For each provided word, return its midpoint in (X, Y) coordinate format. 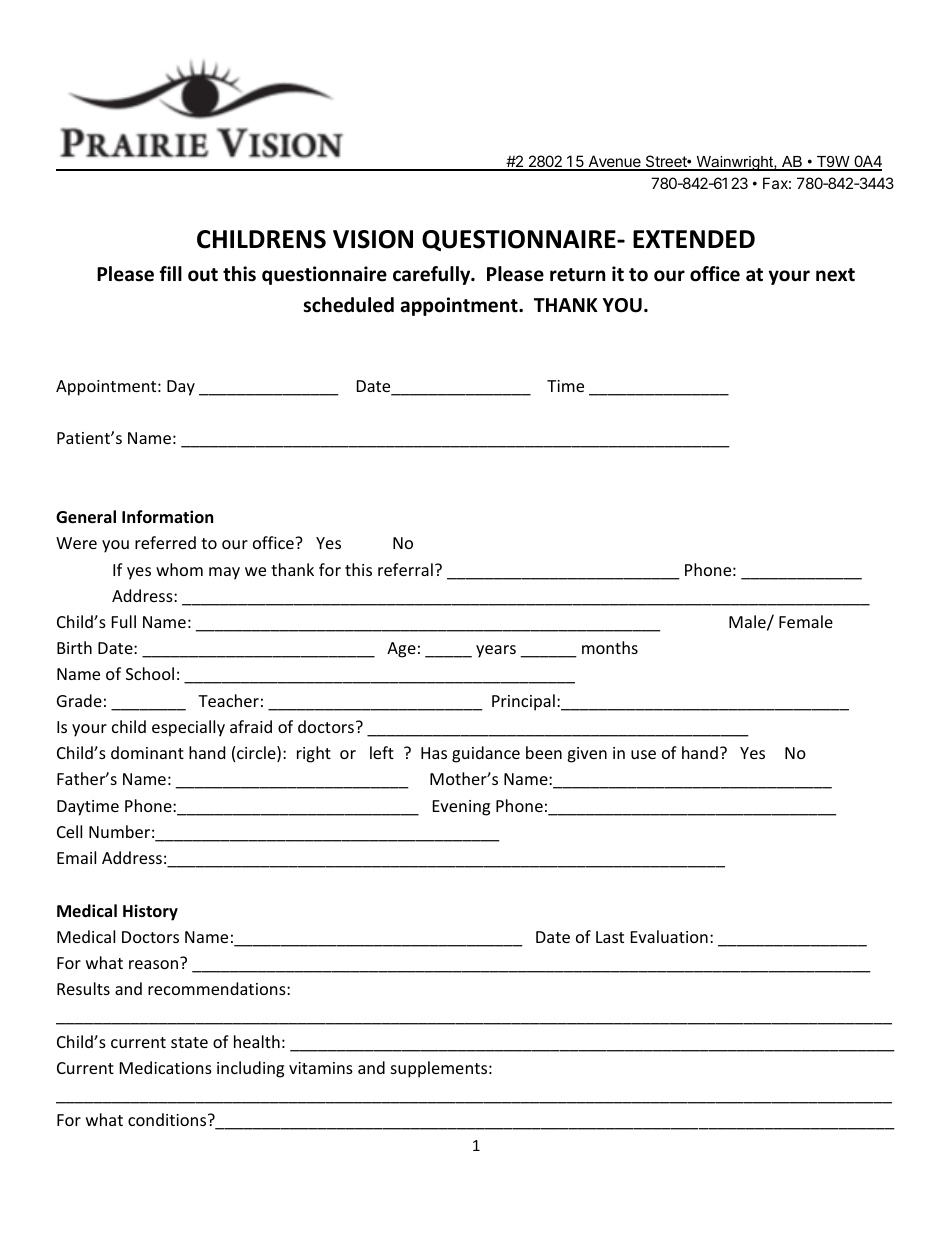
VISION (373, 239)
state (189, 1042)
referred (165, 542)
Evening (461, 808)
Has (434, 753)
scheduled (348, 305)
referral (405, 569)
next (835, 275)
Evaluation (669, 936)
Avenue (614, 162)
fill (170, 273)
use (643, 754)
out (203, 275)
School (150, 673)
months (610, 647)
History (150, 912)
